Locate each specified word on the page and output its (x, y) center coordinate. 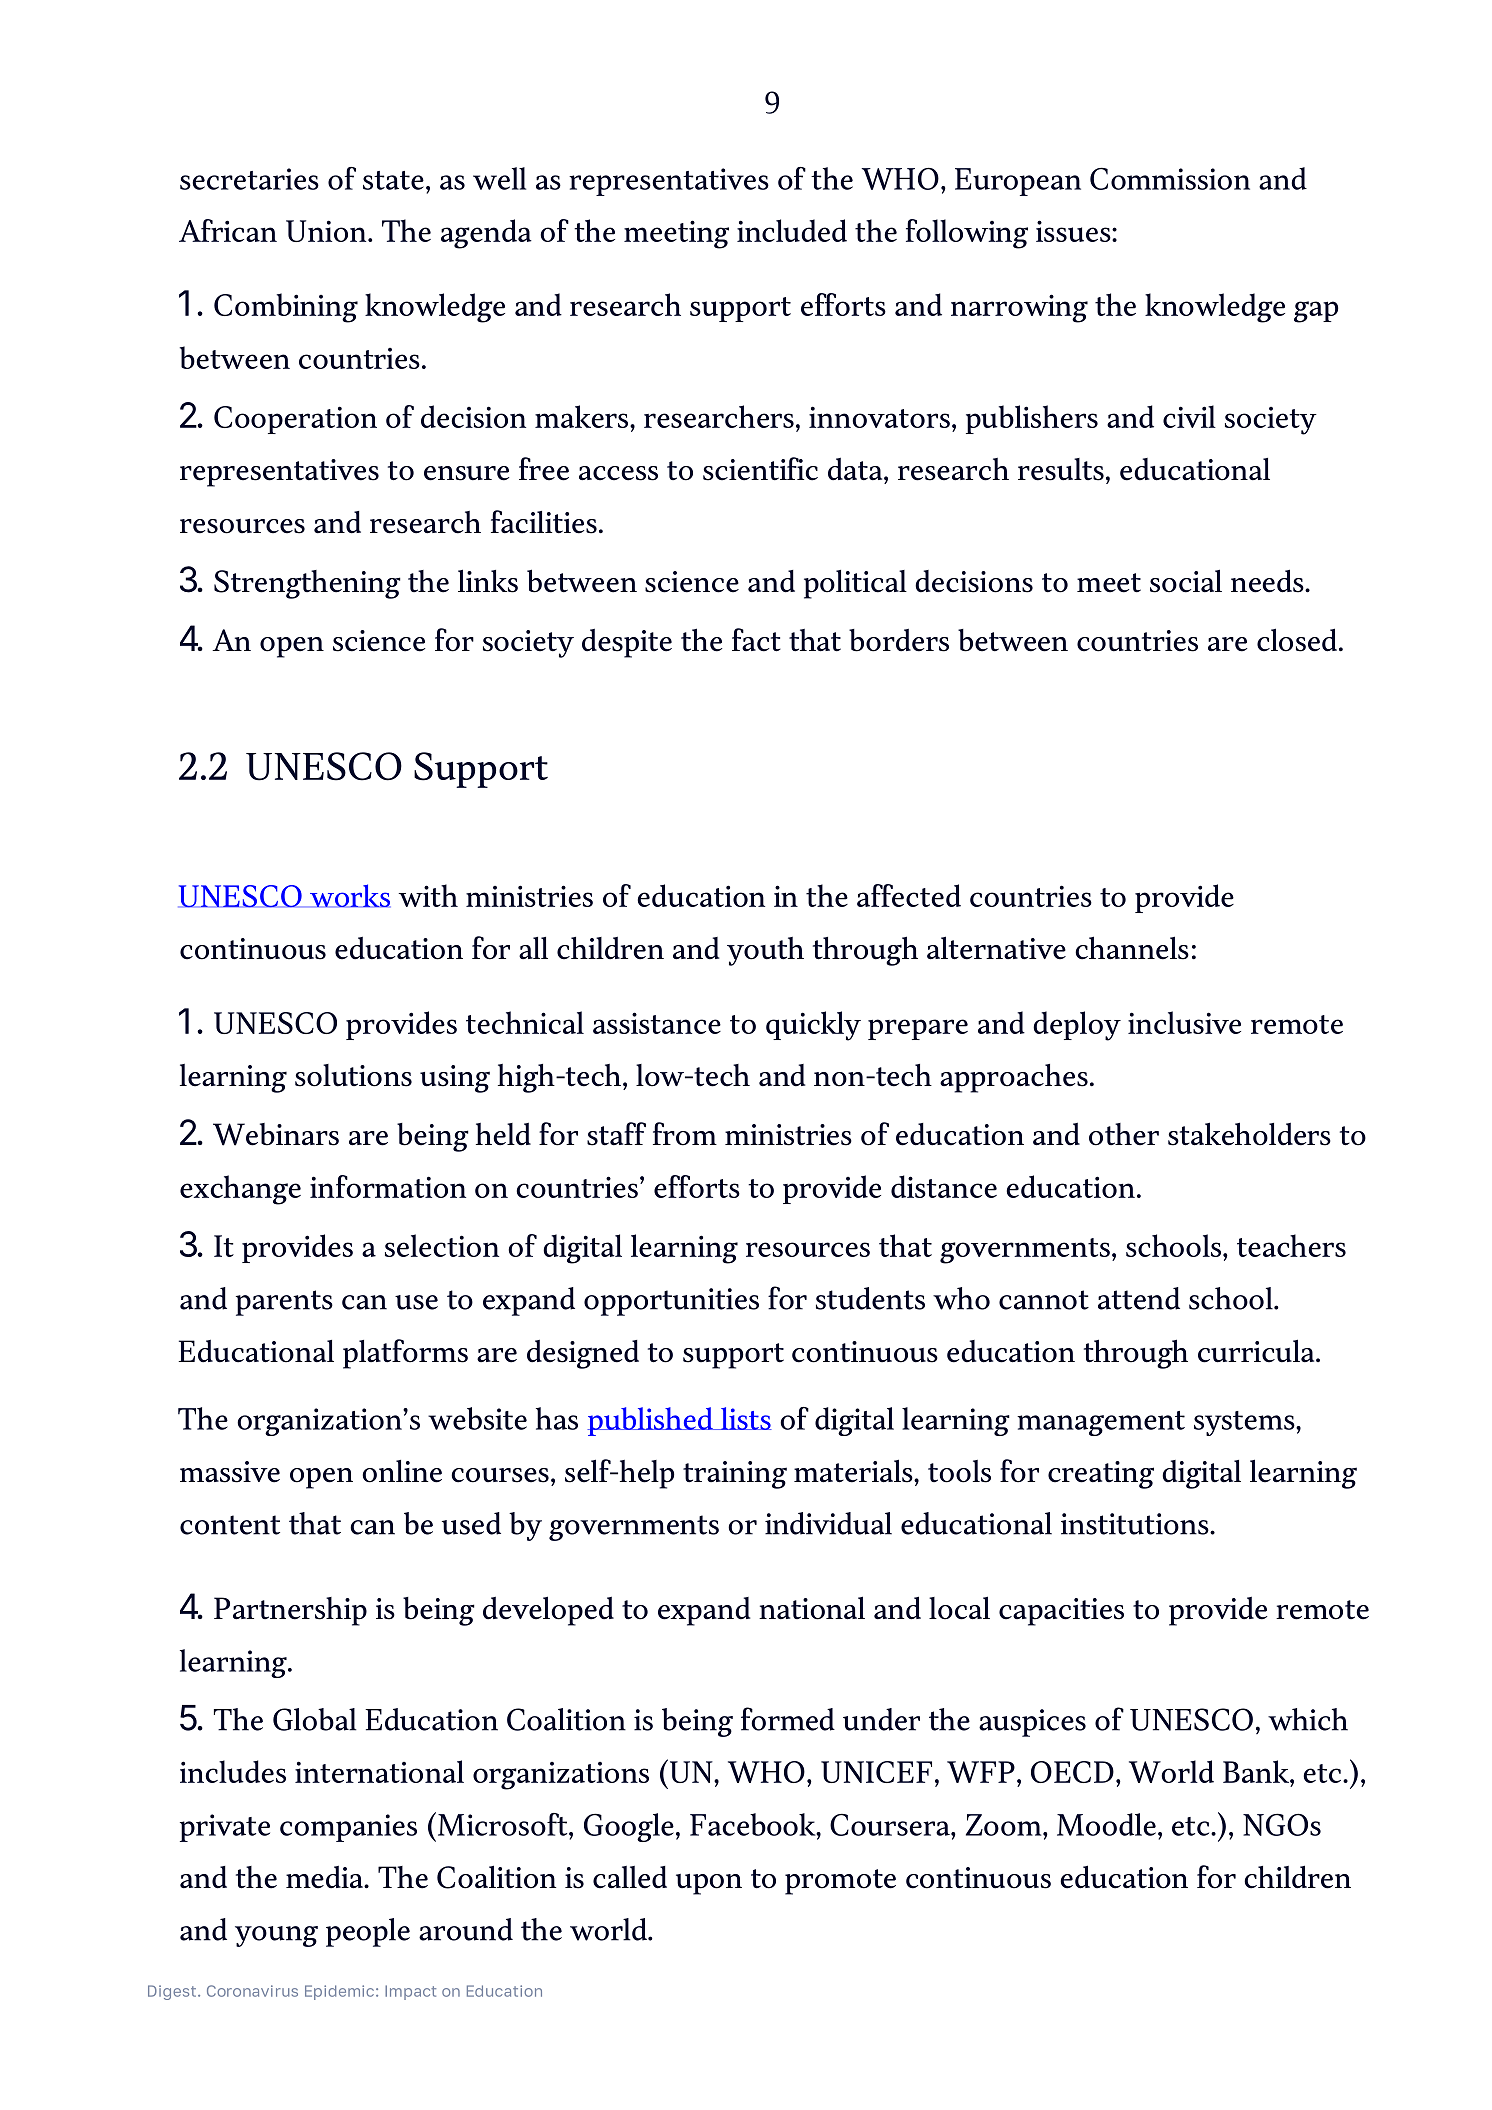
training (735, 1475)
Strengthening (307, 584)
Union (327, 231)
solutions (353, 1075)
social (1186, 581)
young (276, 1936)
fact (756, 640)
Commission (1170, 178)
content (230, 1525)
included (792, 230)
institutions (1136, 1524)
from (685, 1134)
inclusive (1184, 1022)
